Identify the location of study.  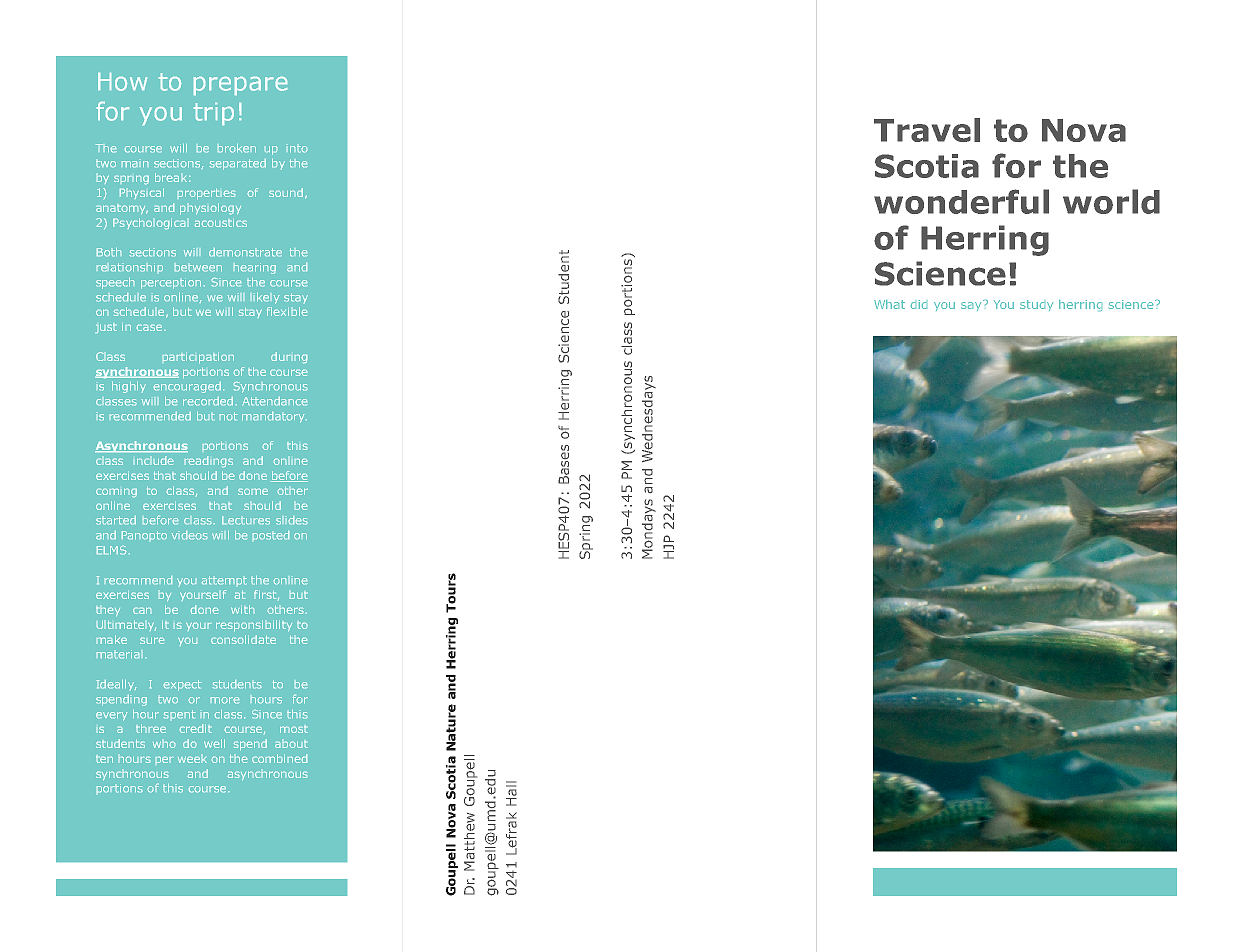
(1036, 305).
